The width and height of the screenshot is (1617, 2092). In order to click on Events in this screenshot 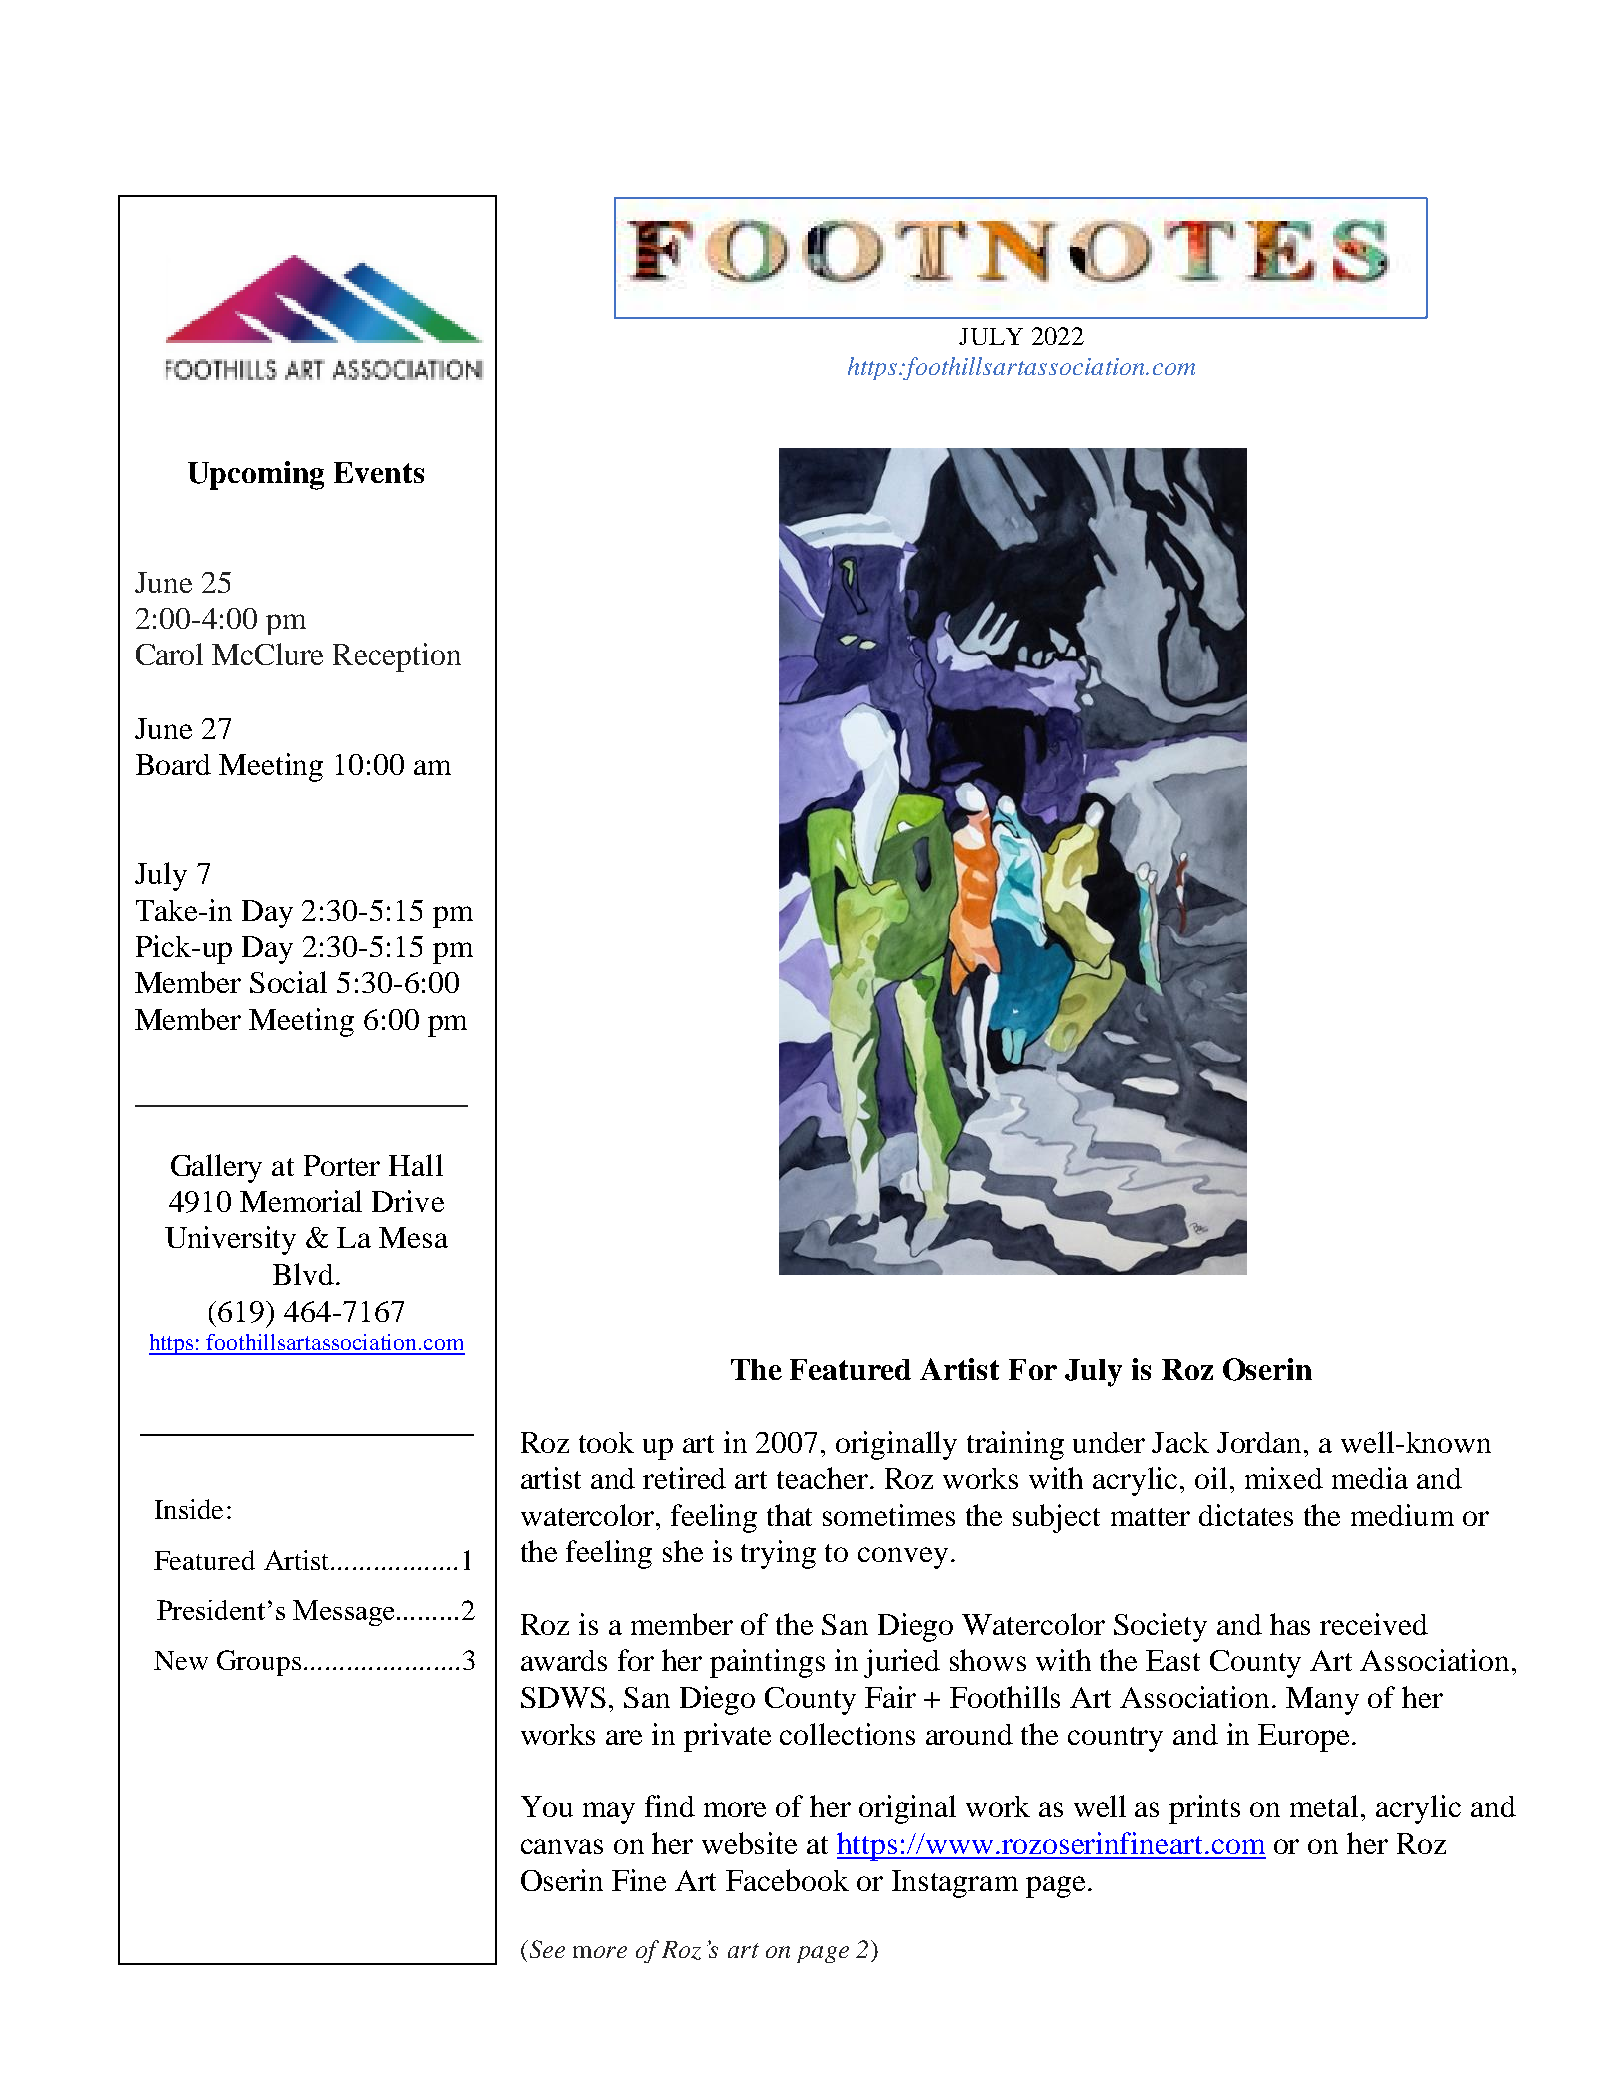, I will do `click(379, 472)`.
